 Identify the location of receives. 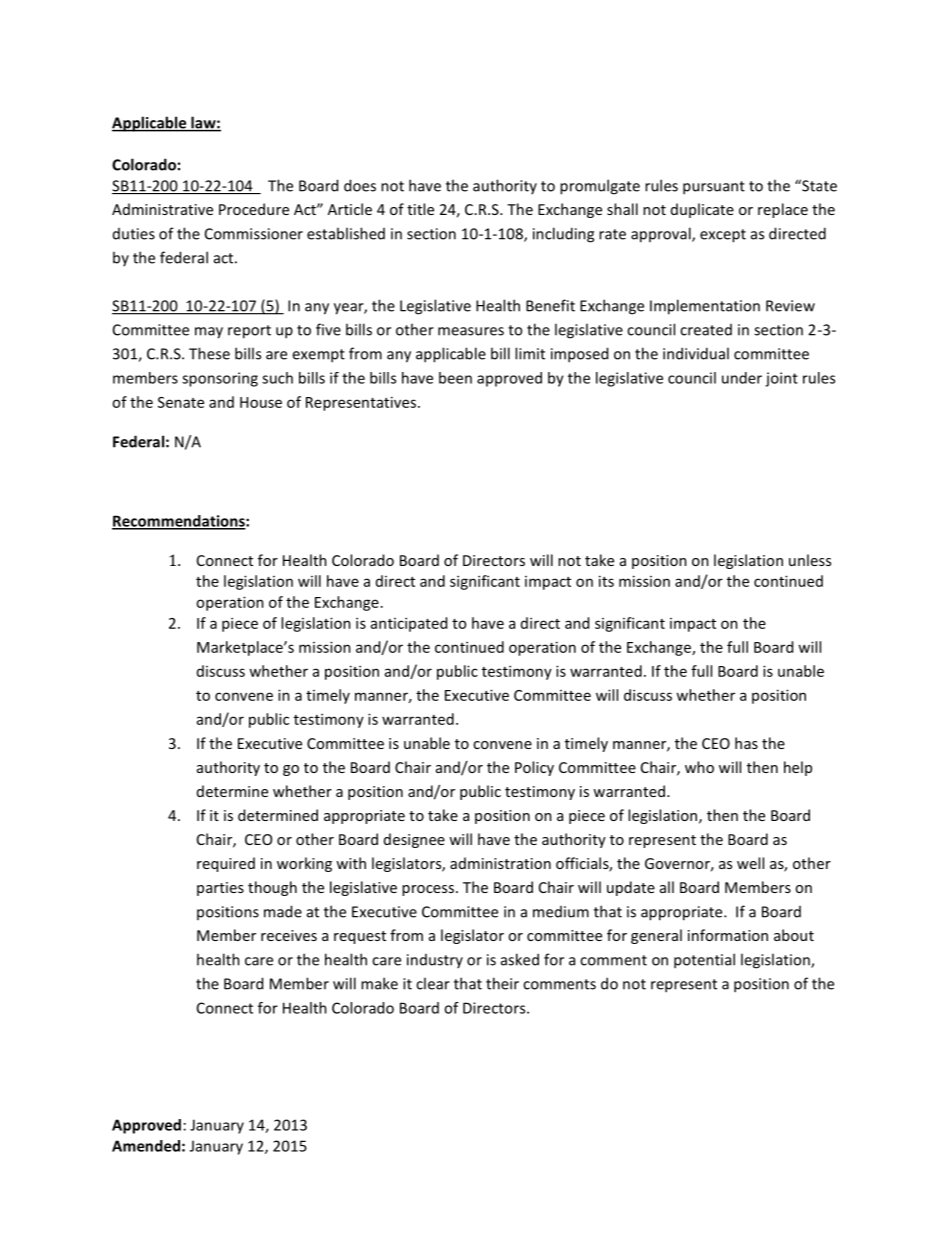
(289, 935).
